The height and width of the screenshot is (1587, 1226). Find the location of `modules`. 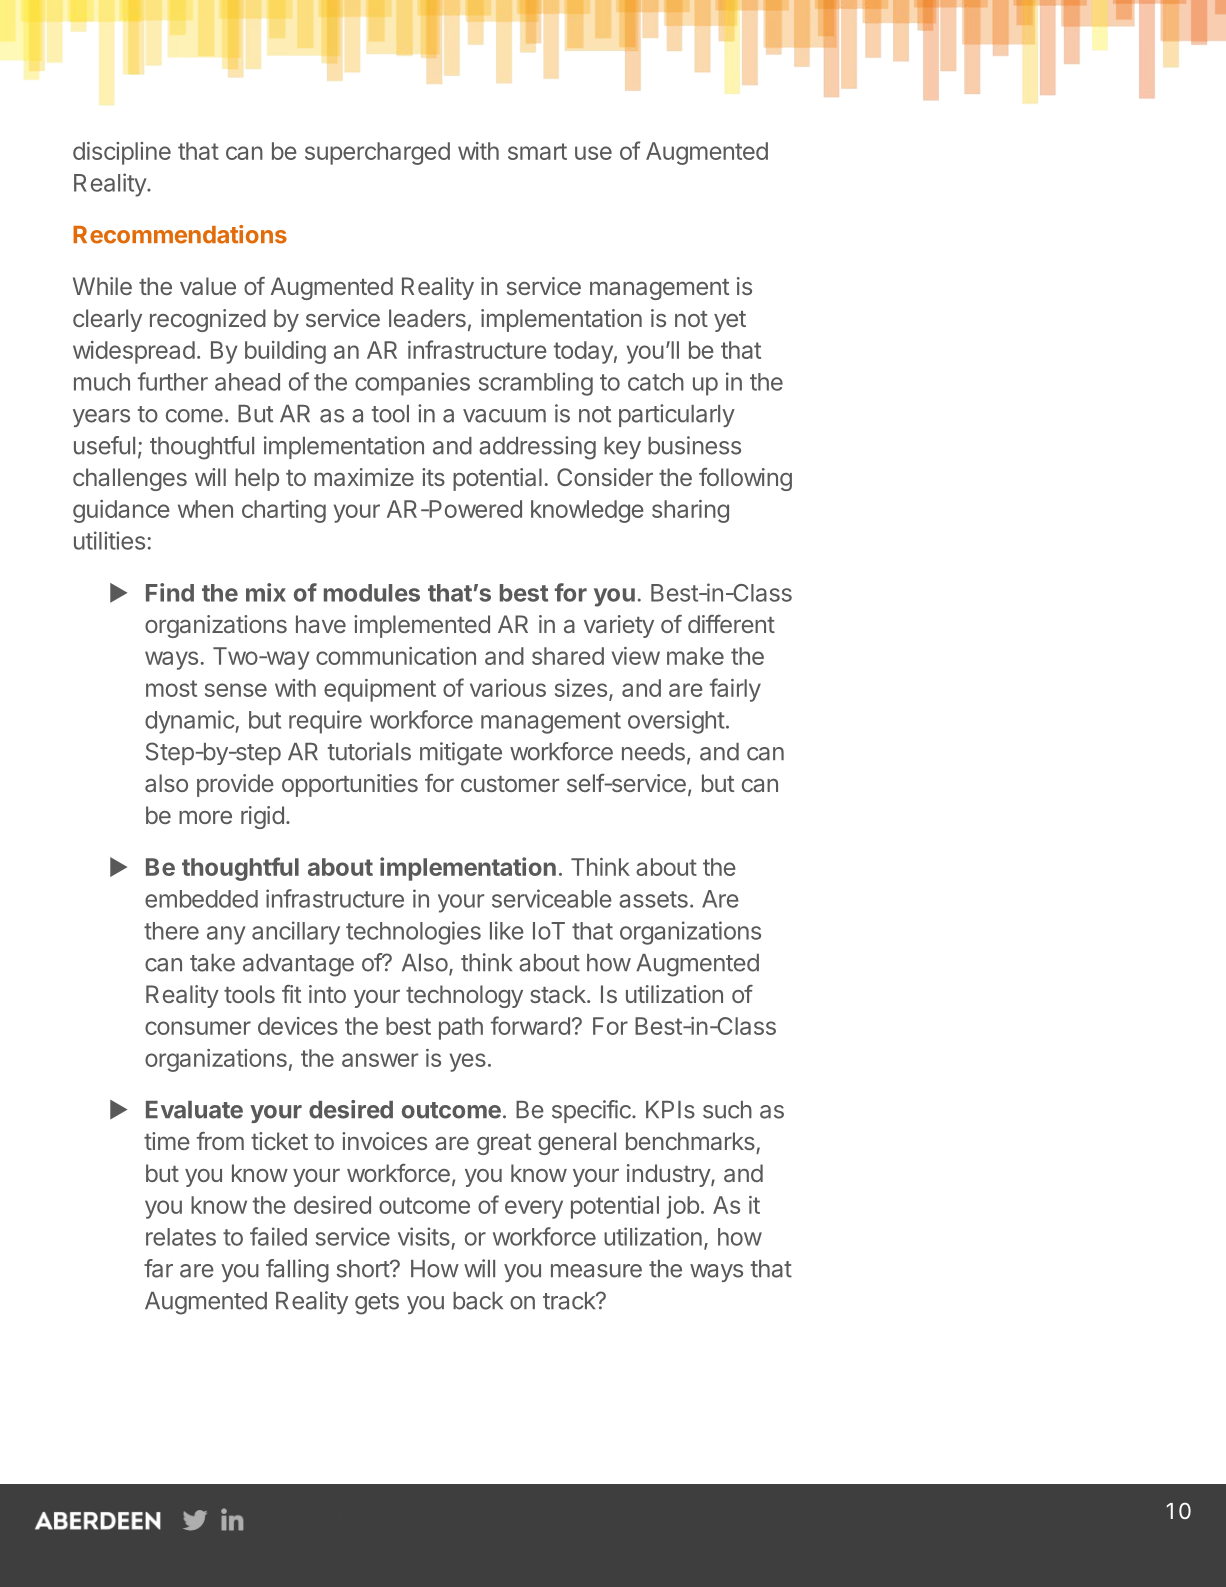

modules is located at coordinates (372, 593).
